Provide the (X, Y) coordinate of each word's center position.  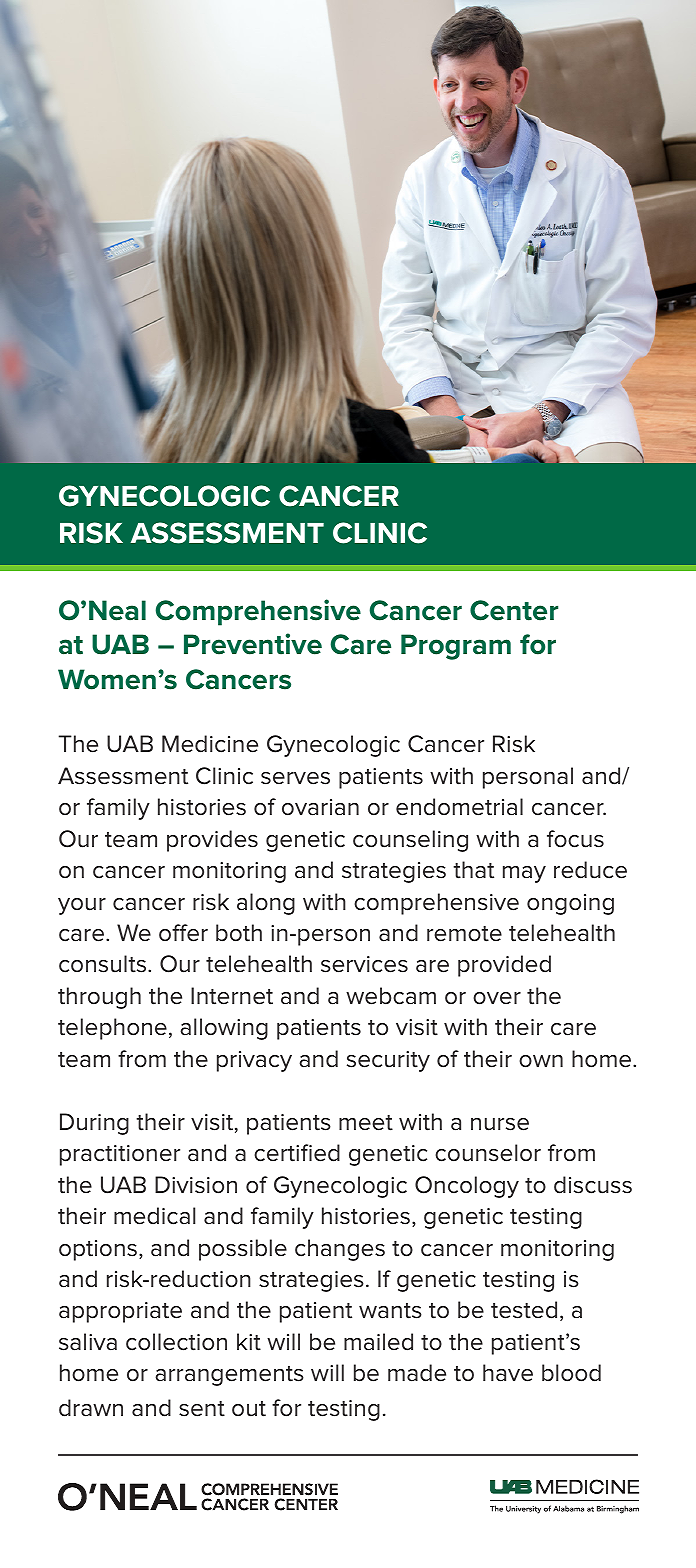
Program (456, 647)
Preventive (253, 644)
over (497, 998)
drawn (91, 1408)
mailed (378, 1342)
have (508, 1373)
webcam (391, 996)
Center (514, 610)
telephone (112, 1029)
